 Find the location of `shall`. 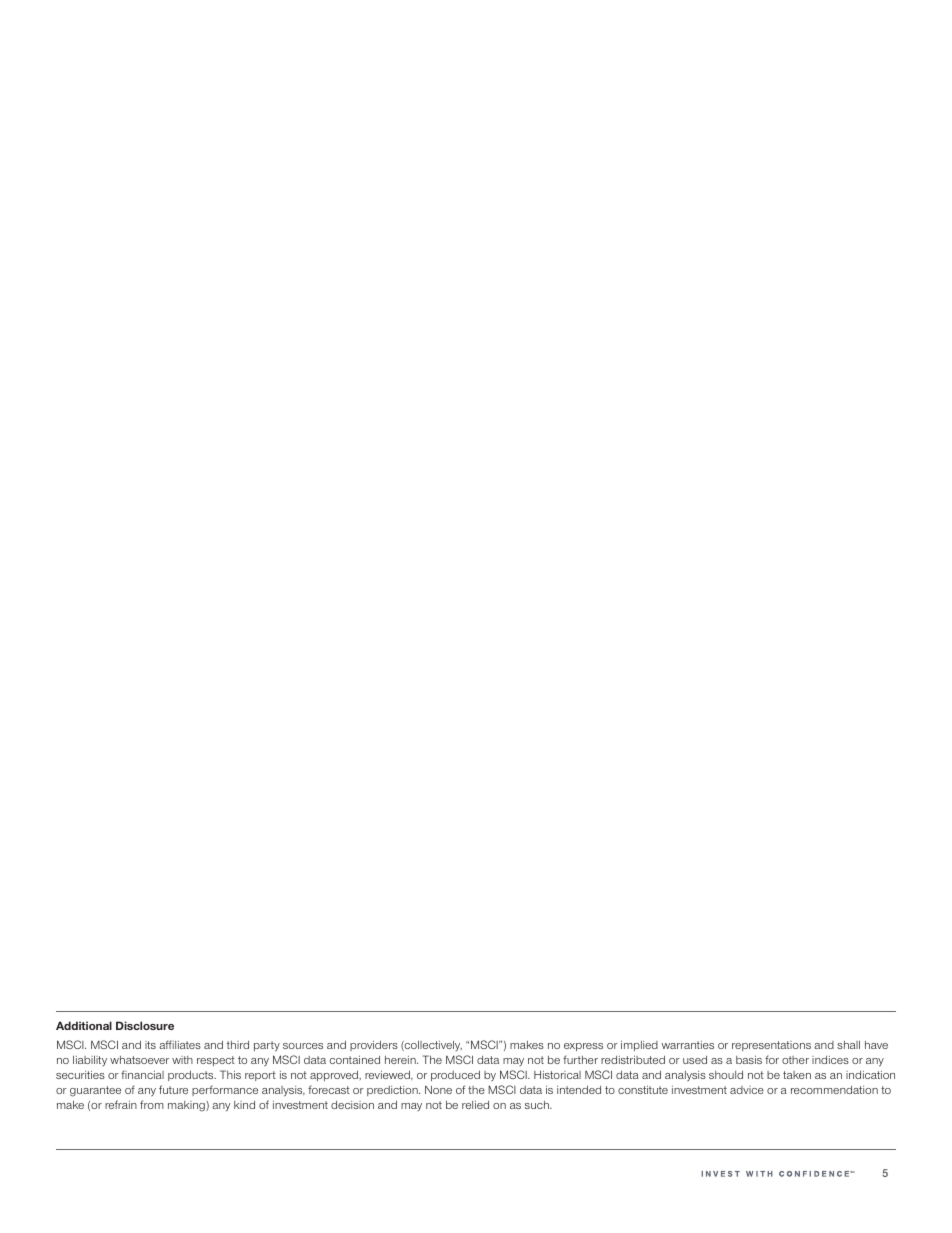

shall is located at coordinates (848, 1045).
